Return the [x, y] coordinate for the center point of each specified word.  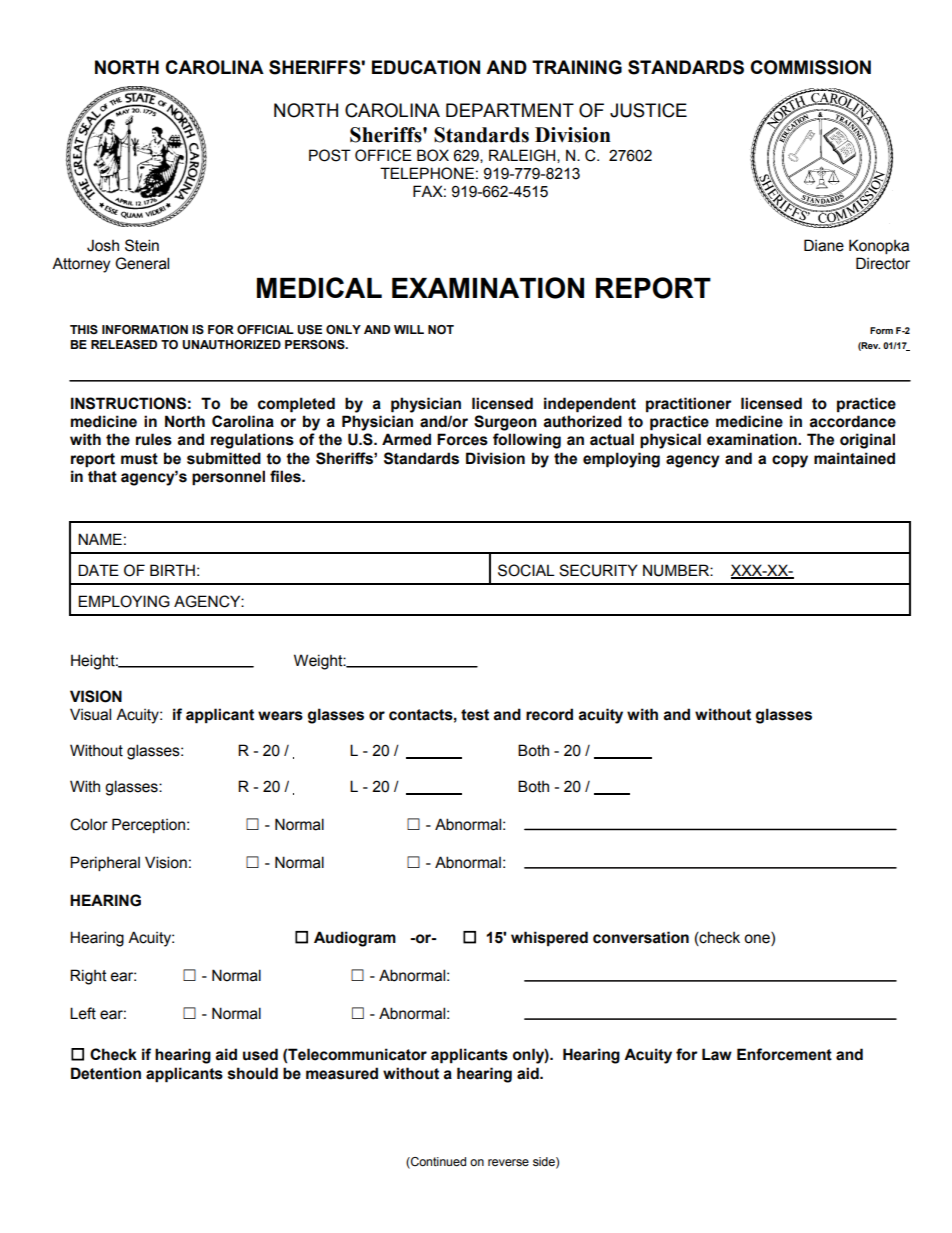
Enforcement [784, 1054]
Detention [106, 1073]
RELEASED [124, 345]
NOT [441, 329]
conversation [641, 937]
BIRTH [172, 570]
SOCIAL [526, 570]
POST [330, 155]
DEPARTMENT [510, 110]
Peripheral [105, 863]
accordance [853, 421]
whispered [549, 939]
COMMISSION [810, 67]
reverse [508, 1162]
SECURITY [598, 570]
